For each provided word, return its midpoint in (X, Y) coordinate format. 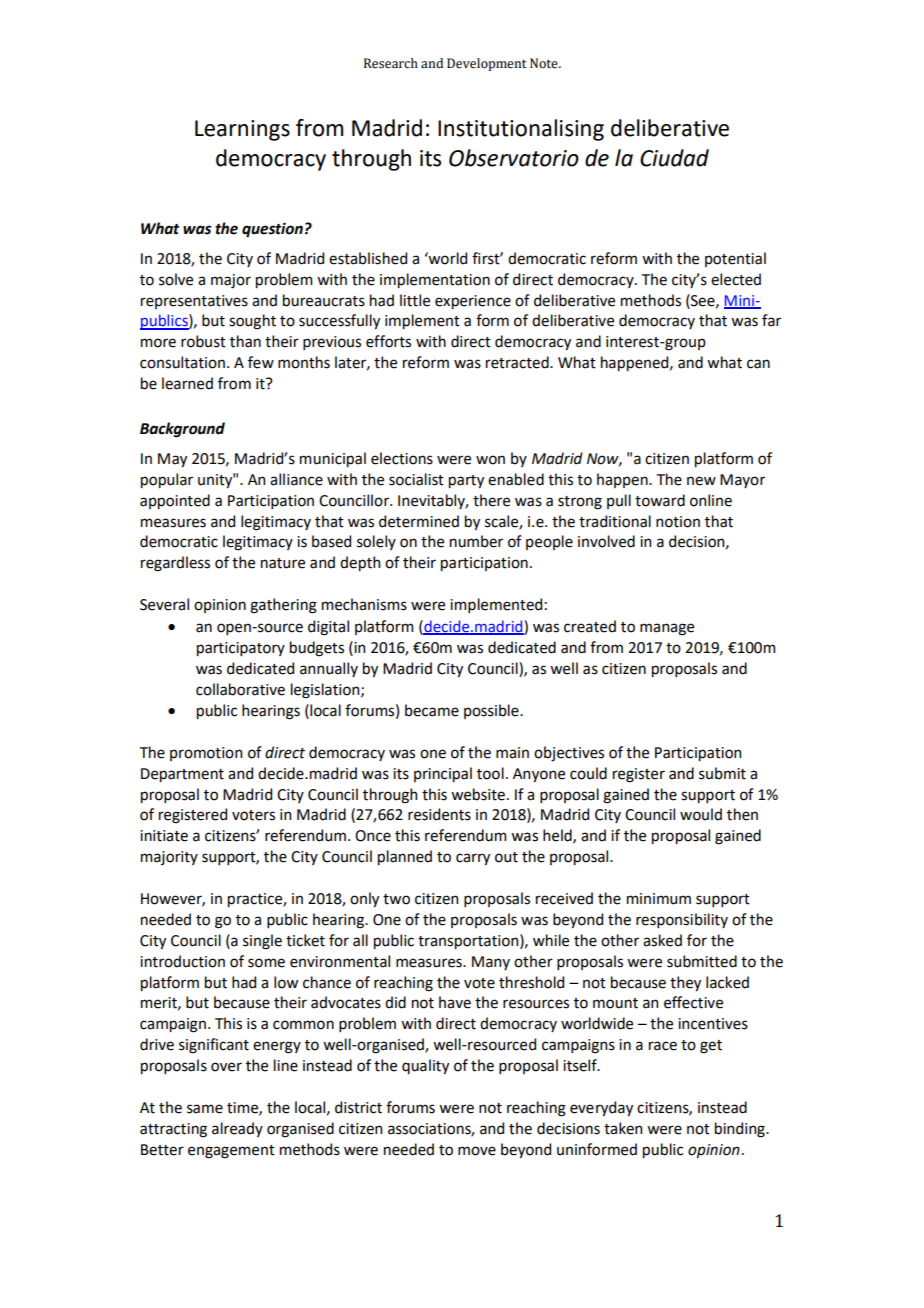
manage (667, 629)
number (476, 541)
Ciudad (674, 158)
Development (487, 64)
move (477, 1151)
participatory (241, 649)
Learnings (242, 130)
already (237, 1129)
